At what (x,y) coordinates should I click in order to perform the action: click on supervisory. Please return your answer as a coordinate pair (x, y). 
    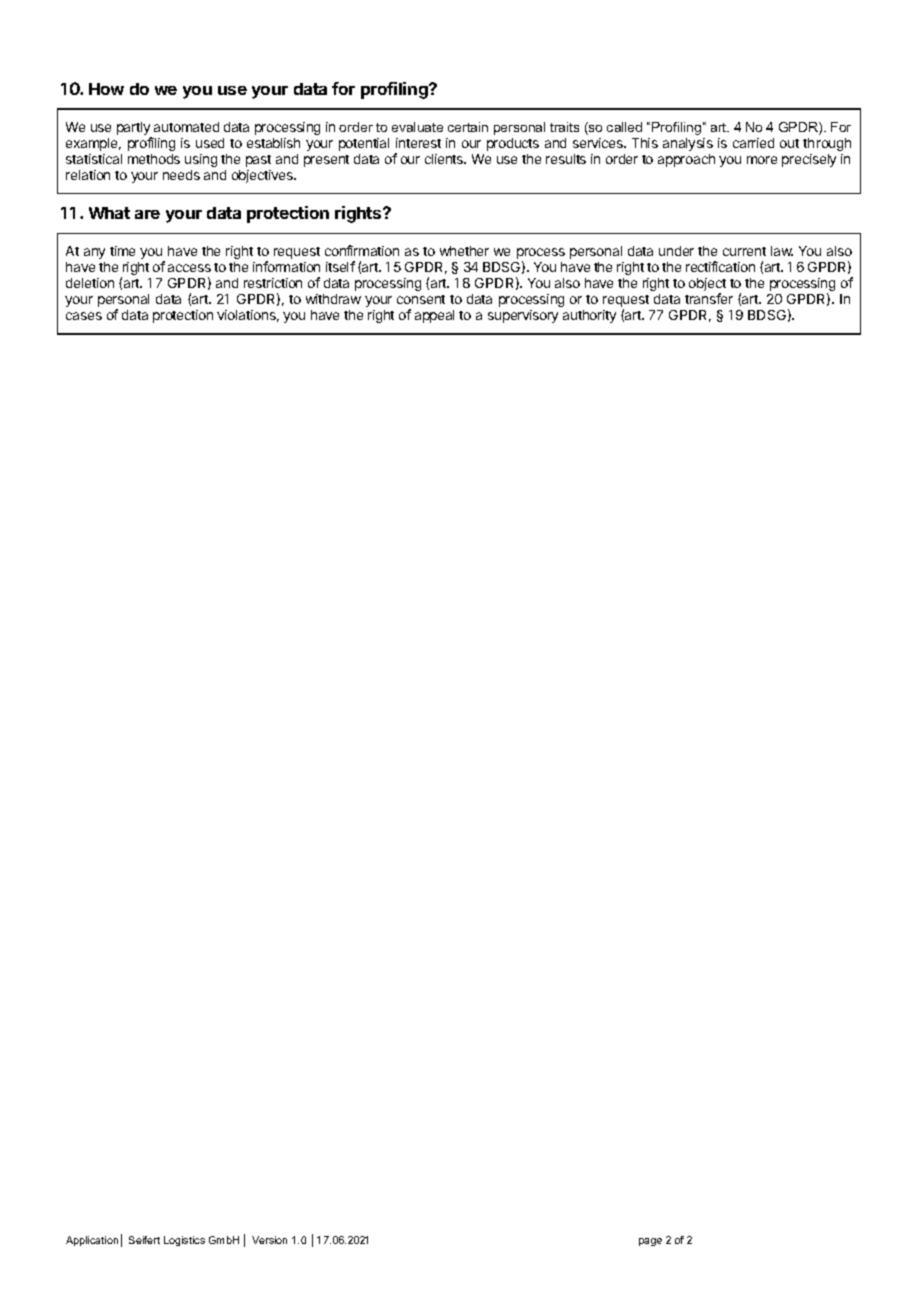
    Looking at the image, I should click on (523, 316).
